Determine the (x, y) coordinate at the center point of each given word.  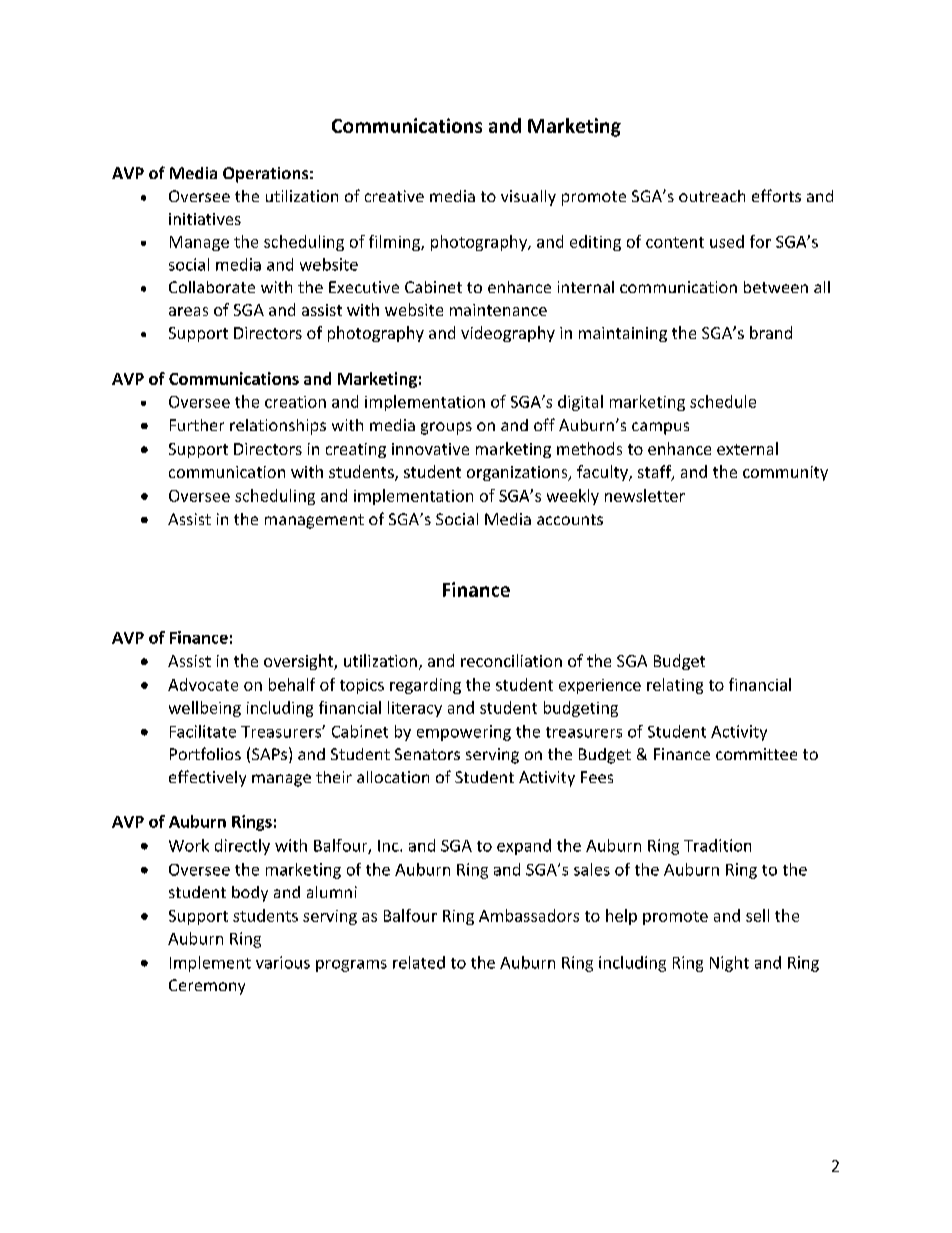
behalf (292, 684)
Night (729, 964)
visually (528, 198)
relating (675, 686)
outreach (712, 196)
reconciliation (511, 660)
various (283, 962)
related (419, 962)
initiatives (205, 219)
